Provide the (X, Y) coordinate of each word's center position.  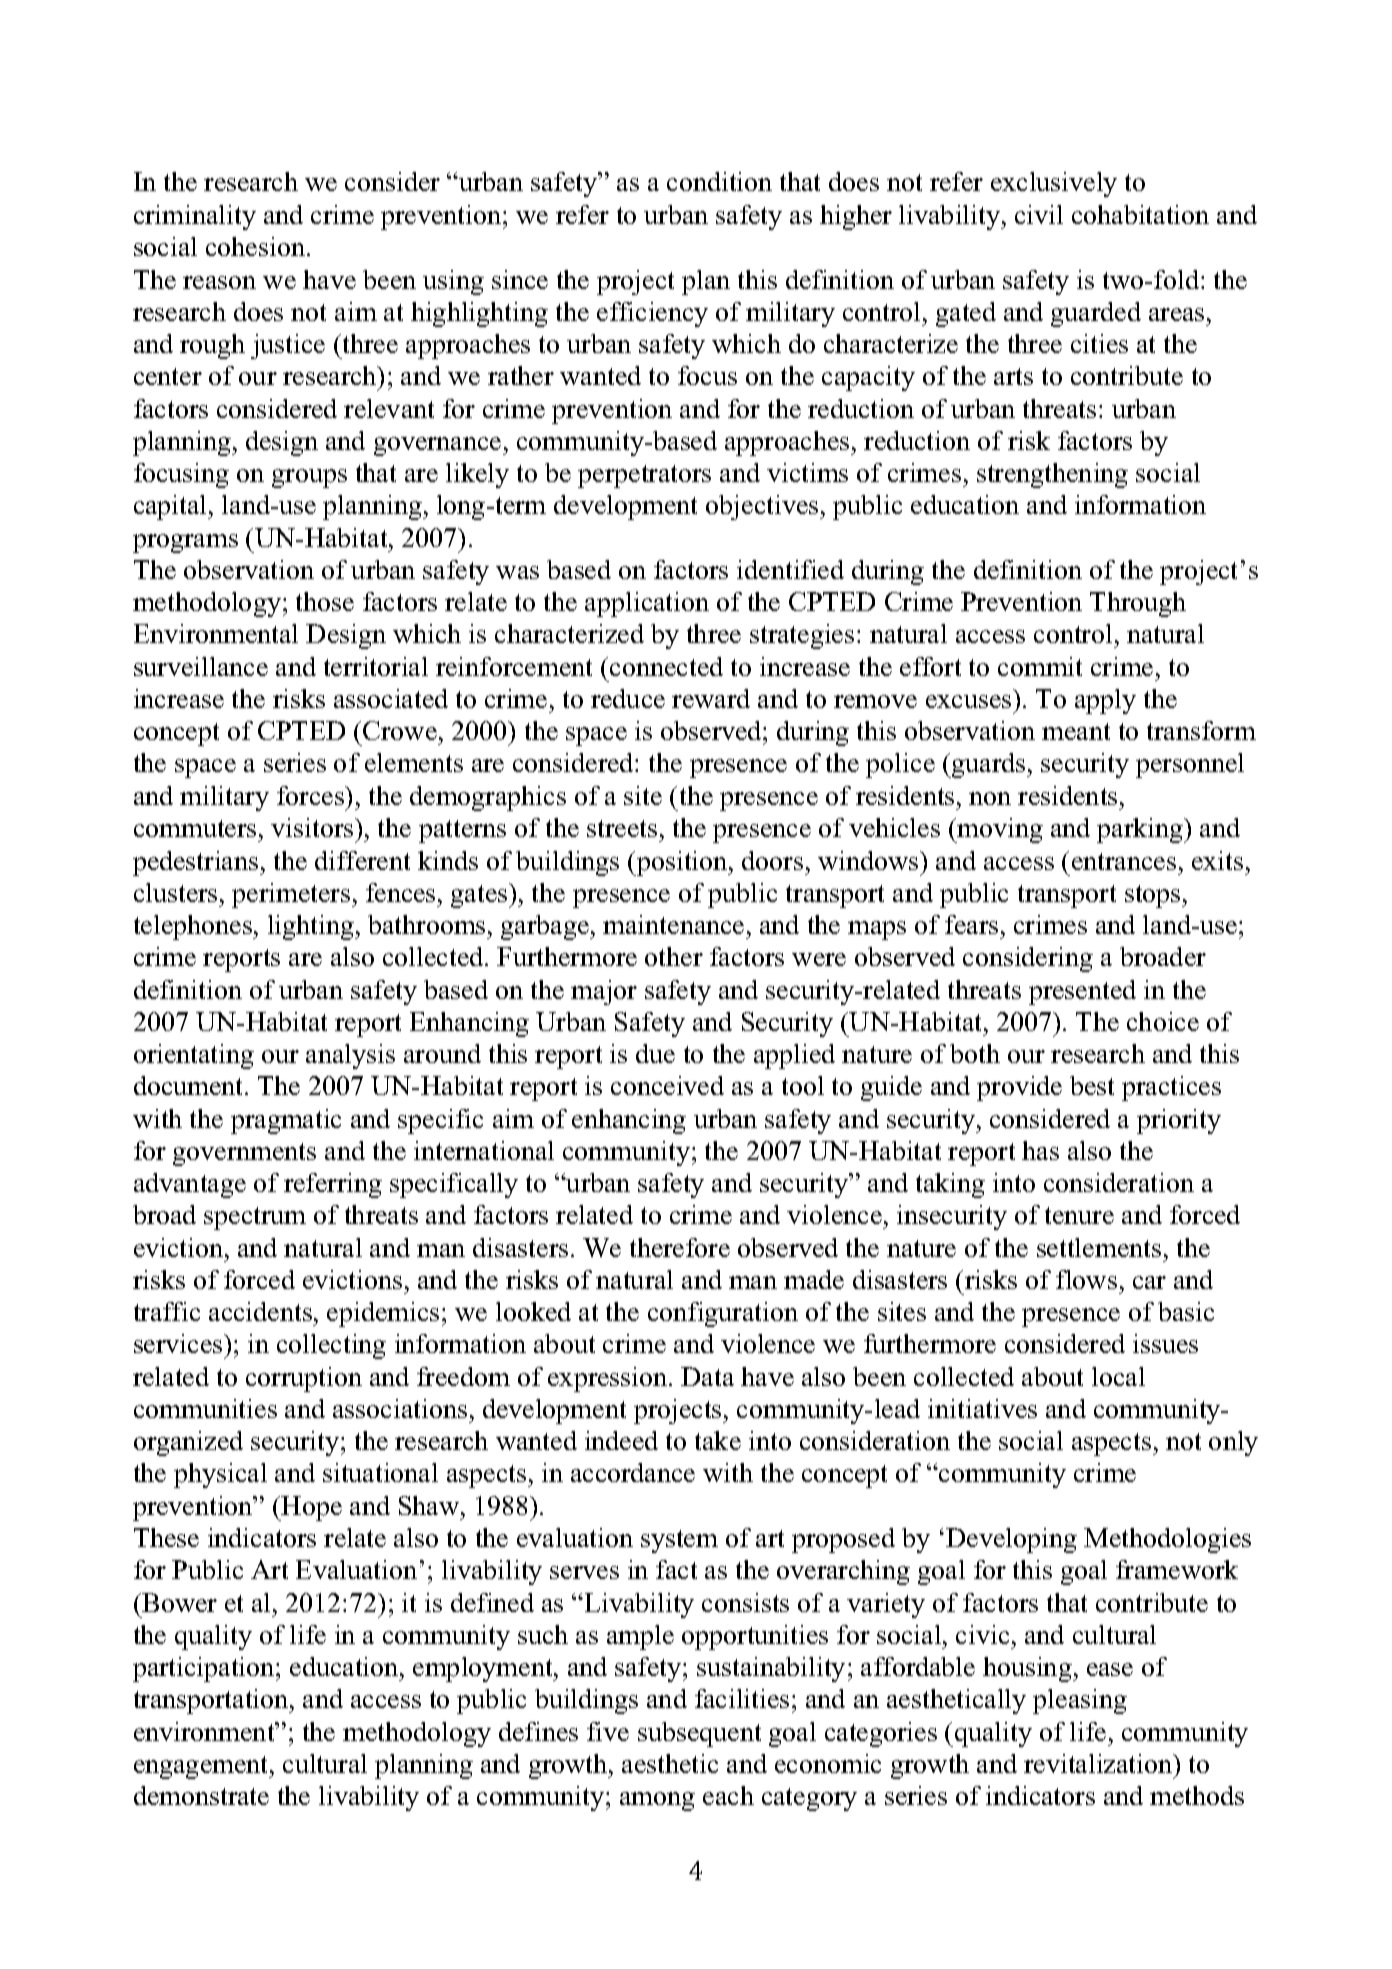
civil (1039, 214)
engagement (202, 1767)
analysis (350, 1056)
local (1118, 1376)
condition (719, 181)
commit (1040, 666)
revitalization (1099, 1763)
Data (707, 1376)
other (674, 956)
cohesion (257, 246)
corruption (304, 1379)
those (325, 601)
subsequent (699, 1734)
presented (1082, 992)
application (647, 604)
